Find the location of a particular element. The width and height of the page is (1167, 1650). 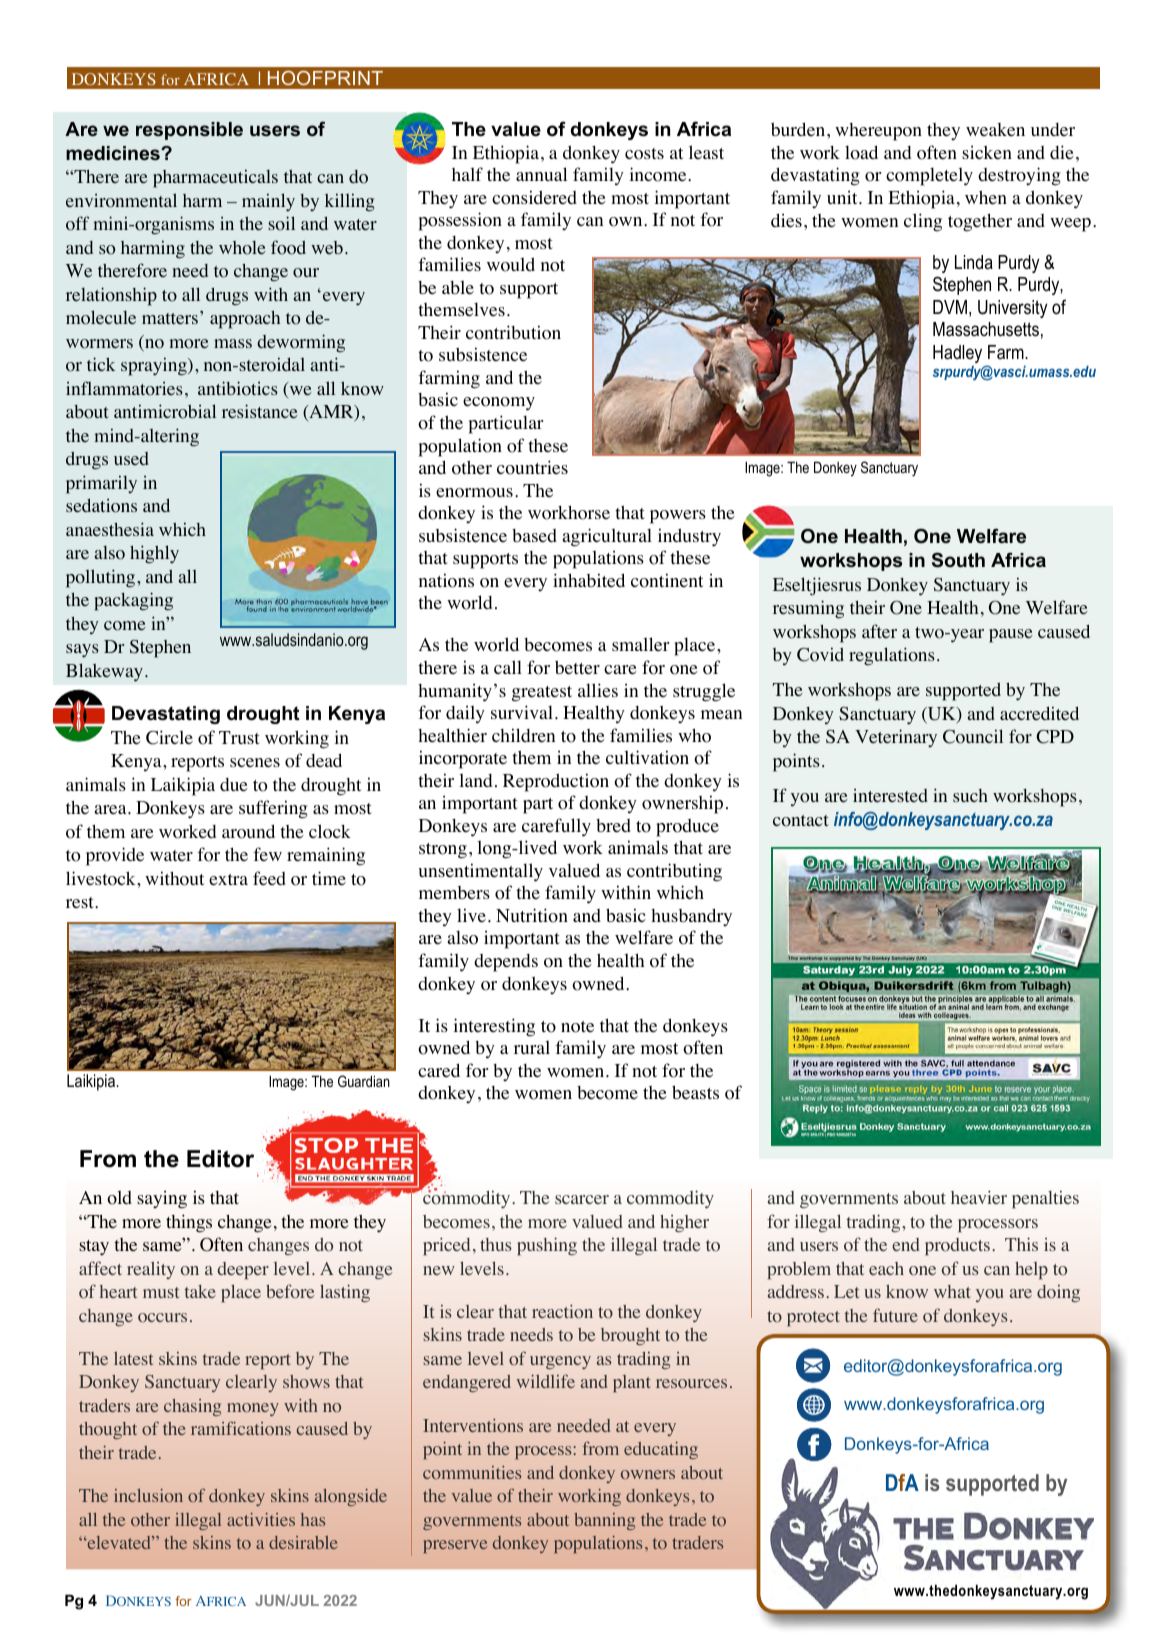

Hadley is located at coordinates (957, 354).
